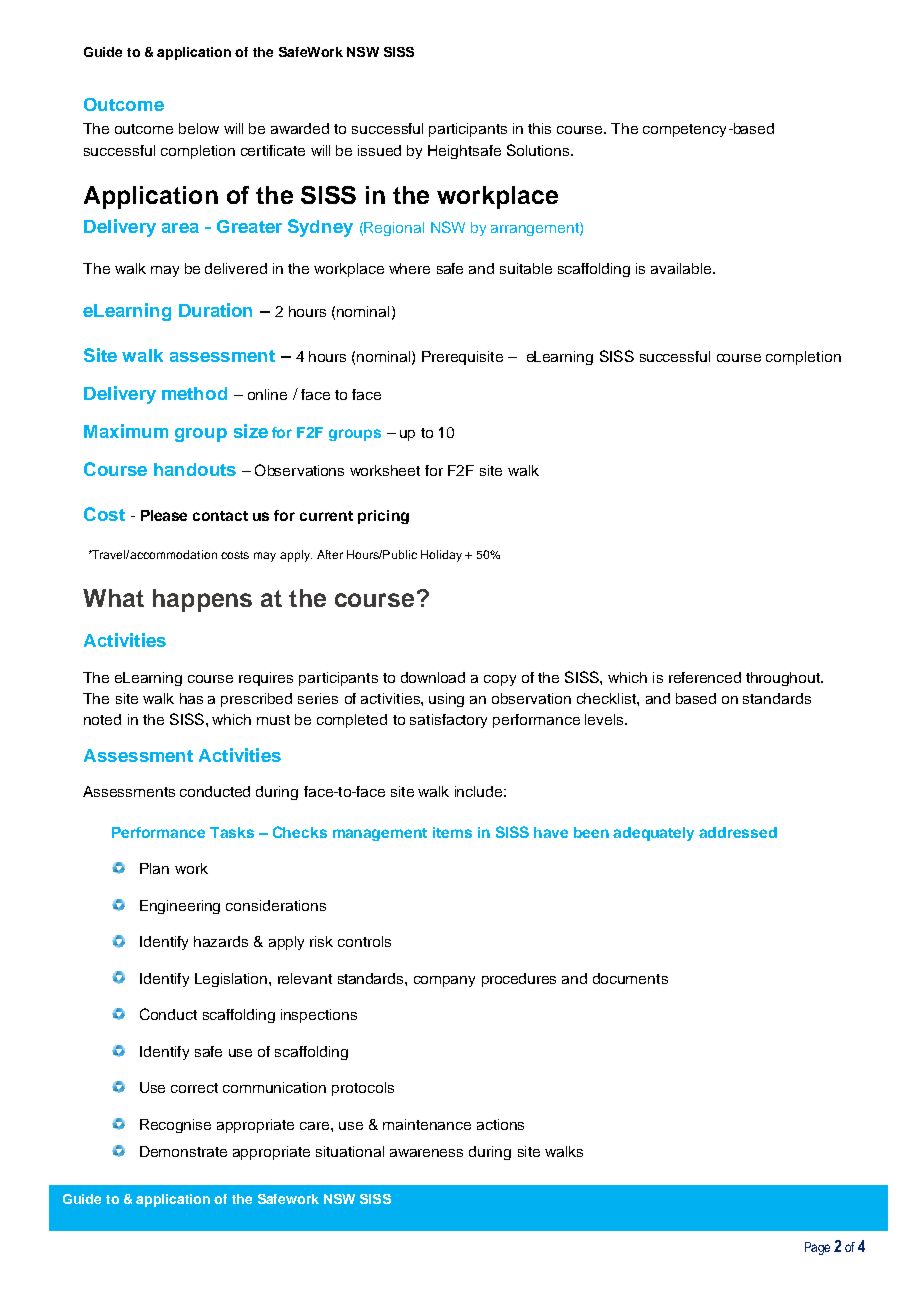  Describe the element at coordinates (164, 515) in the image. I see `Please` at that location.
